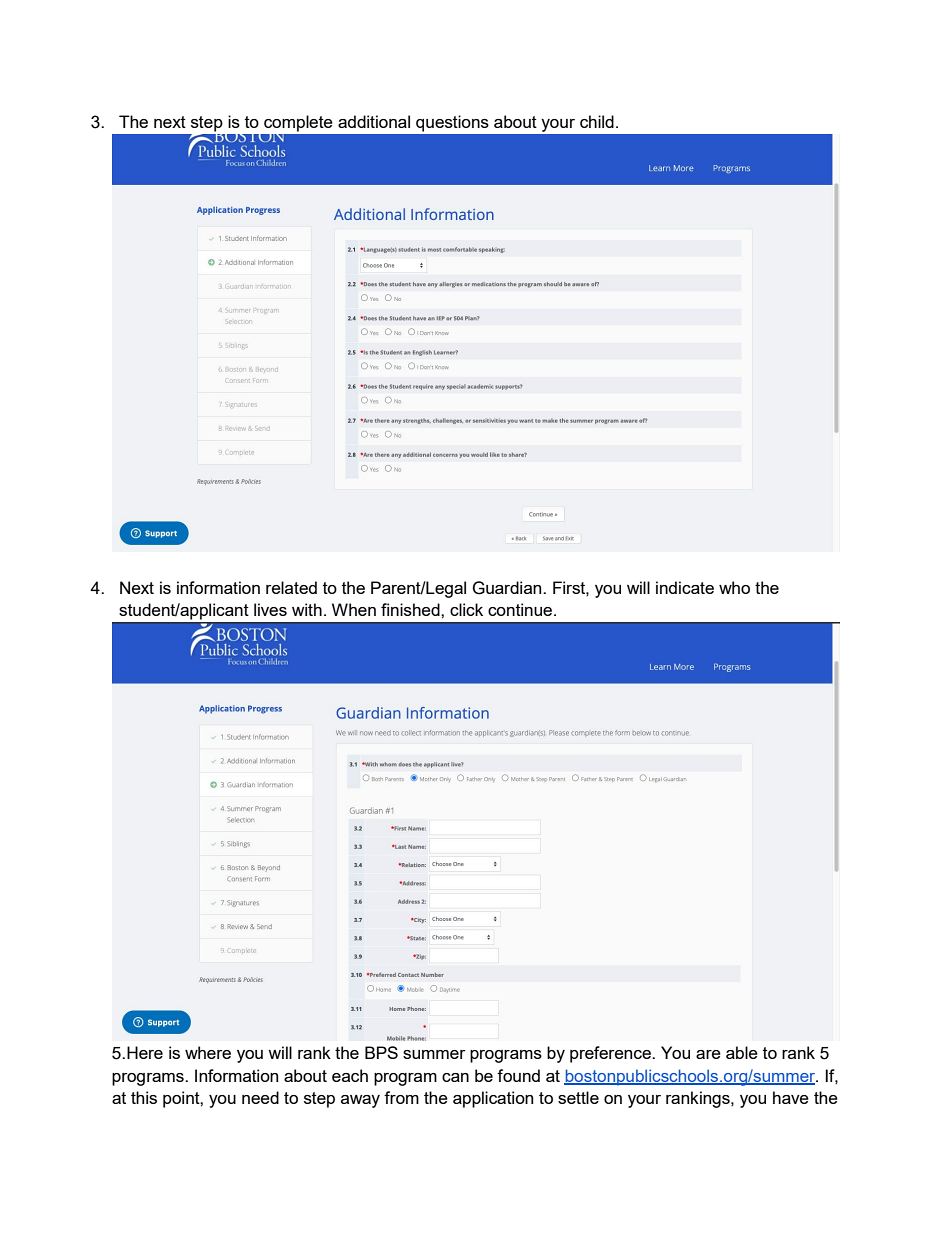  What do you see at coordinates (270, 609) in the page?
I see `lives` at bounding box center [270, 609].
